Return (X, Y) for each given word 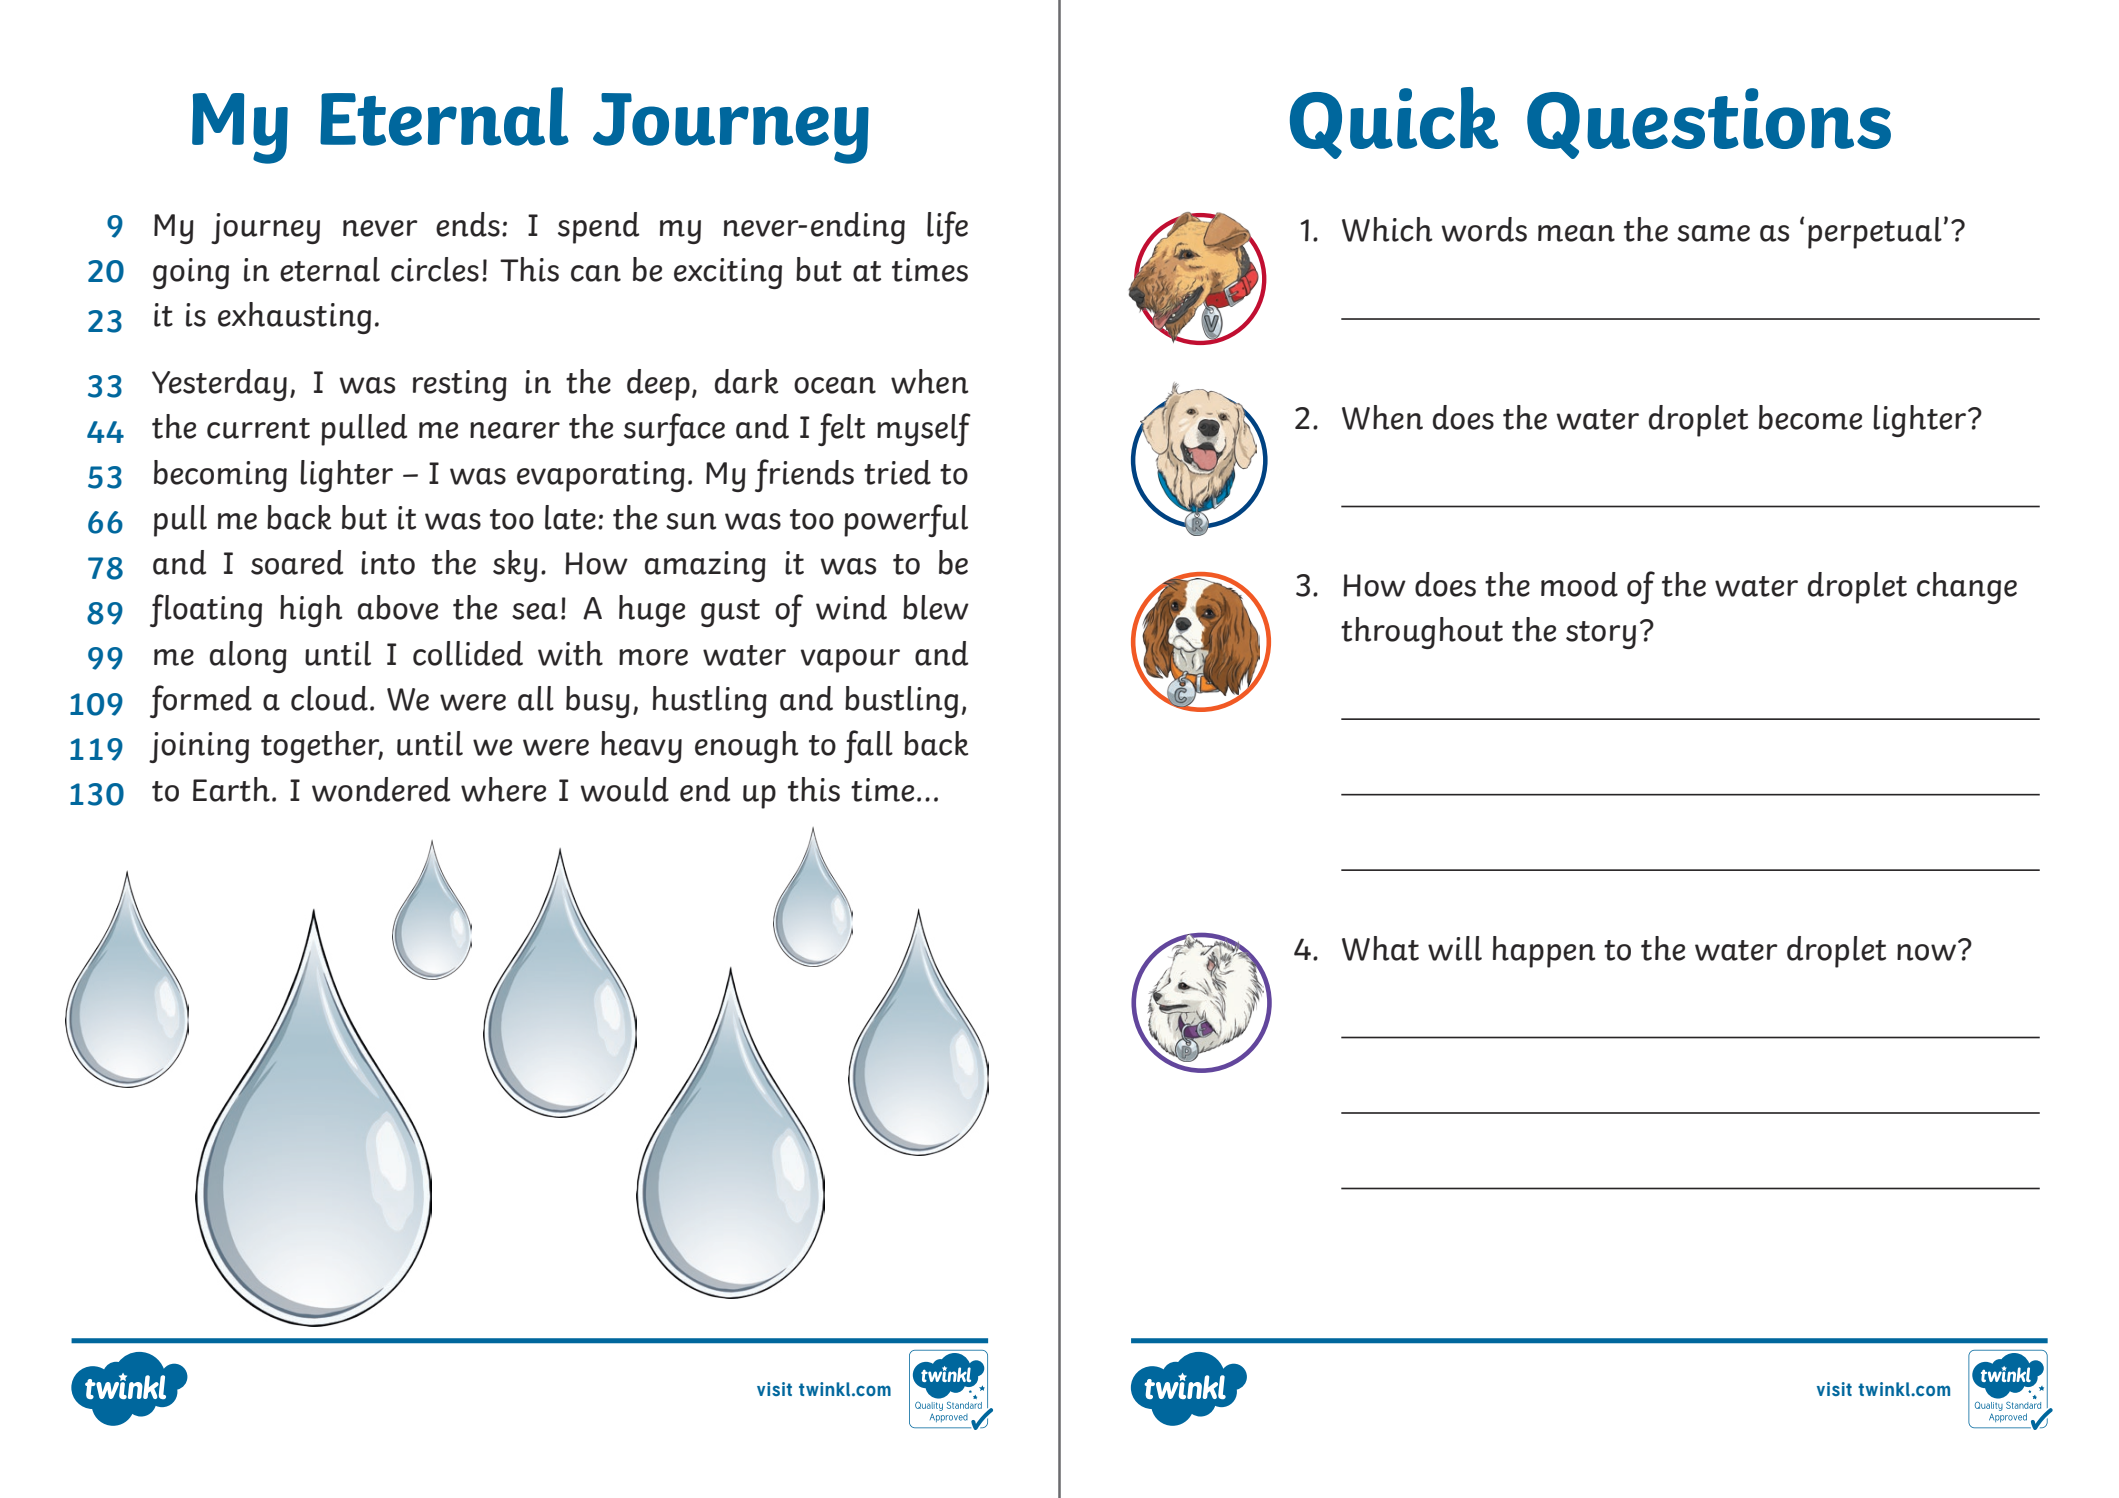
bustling (901, 702)
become (1810, 417)
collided (468, 653)
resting (460, 385)
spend (599, 228)
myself (924, 429)
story (1601, 635)
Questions (1709, 123)
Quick (1394, 123)
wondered (381, 789)
